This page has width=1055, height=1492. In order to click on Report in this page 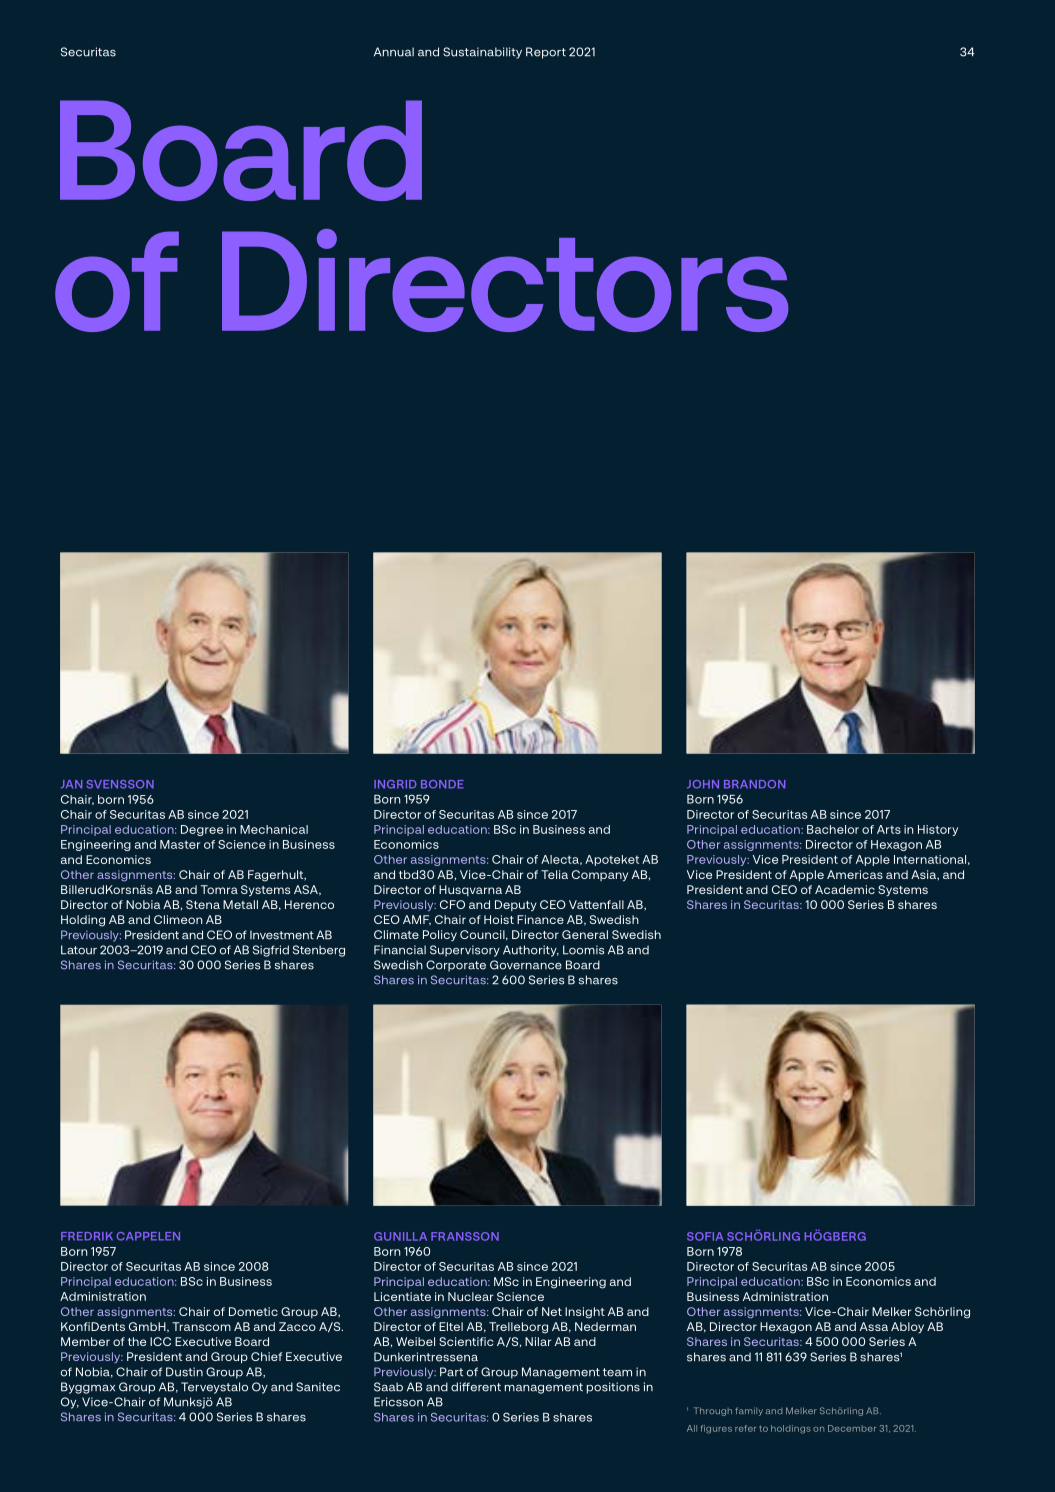, I will do `click(546, 53)`.
